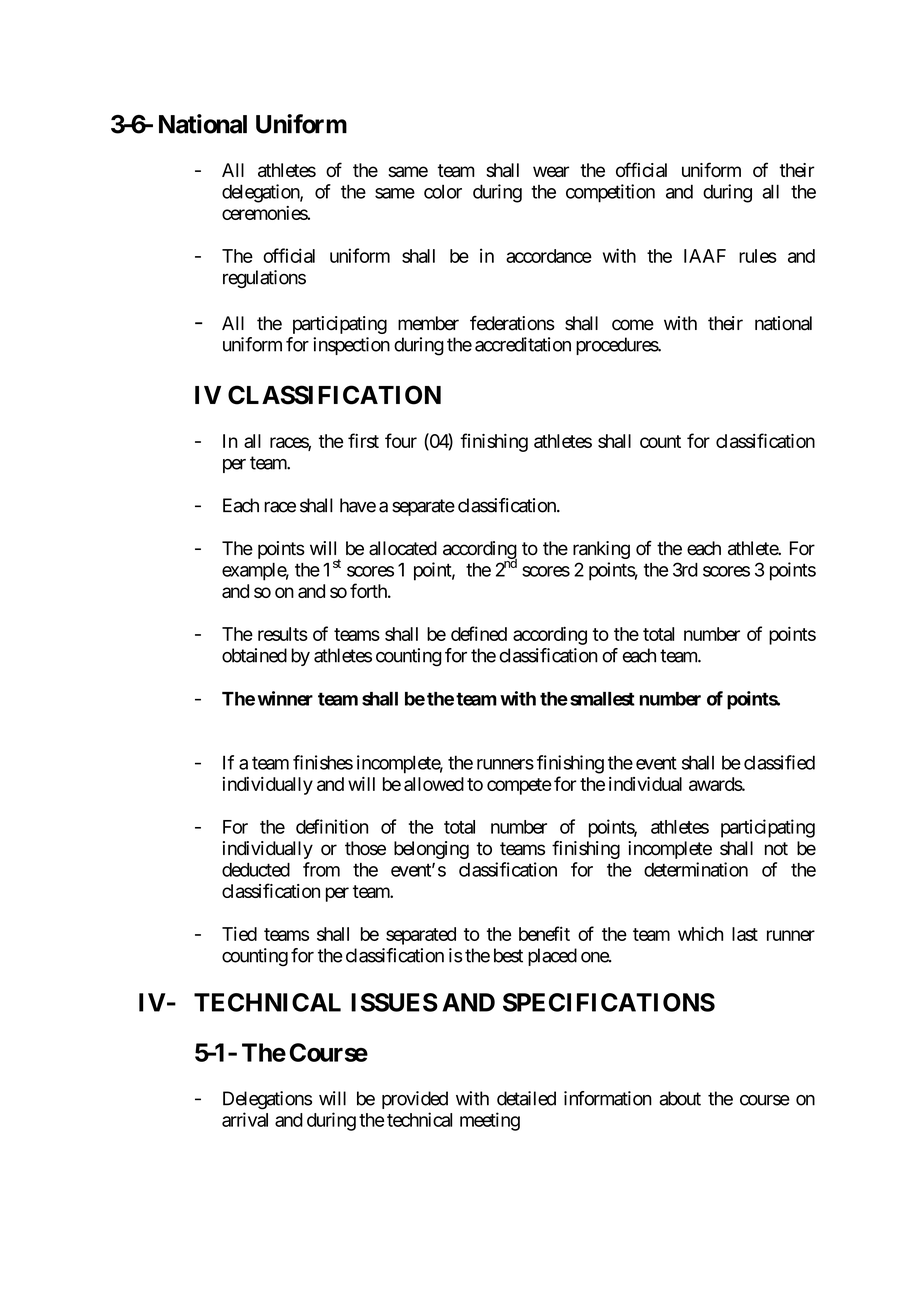 This screenshot has height=1308, width=924. I want to click on defined, so click(479, 633).
